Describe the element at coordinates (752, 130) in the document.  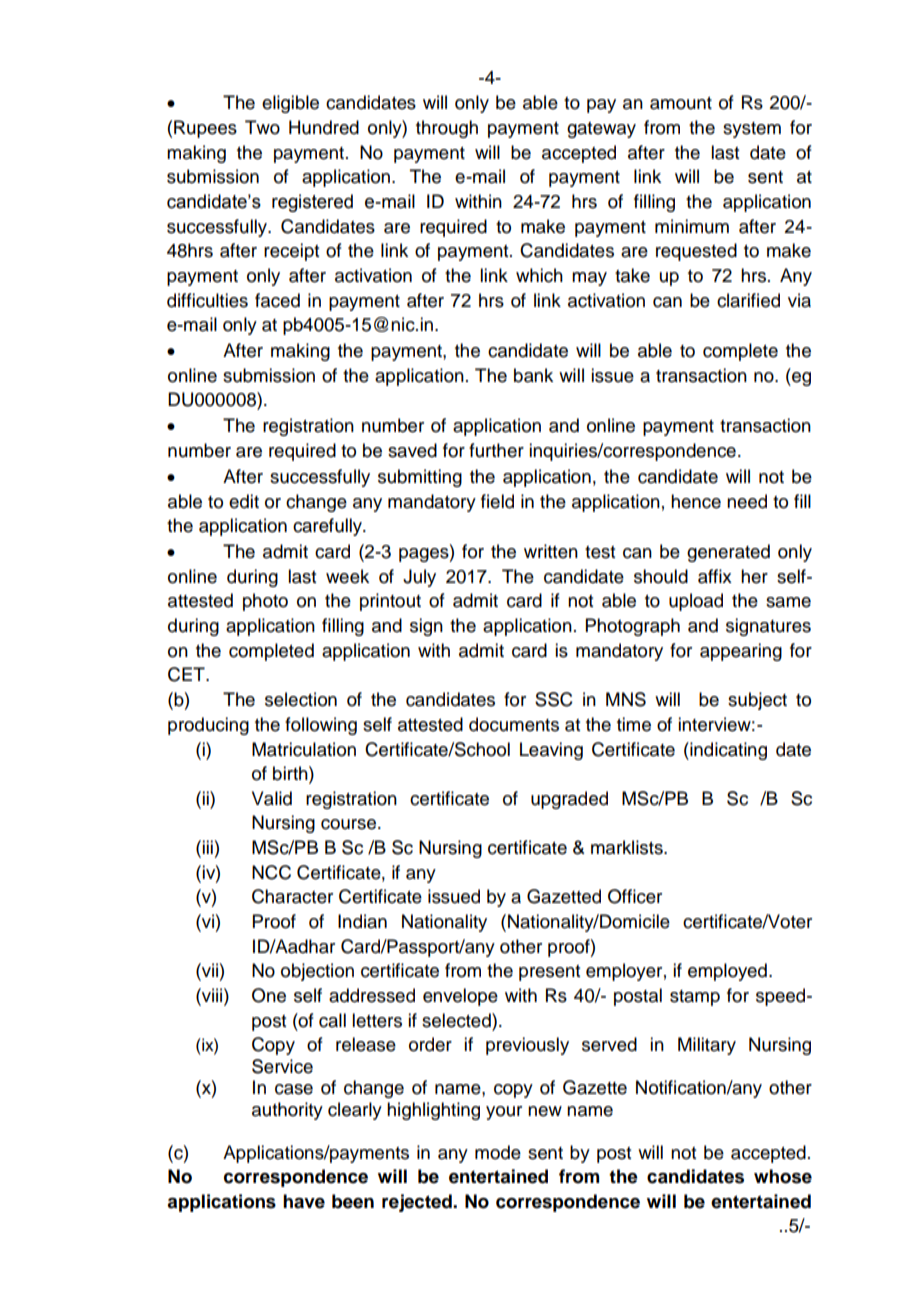
I see `system` at that location.
